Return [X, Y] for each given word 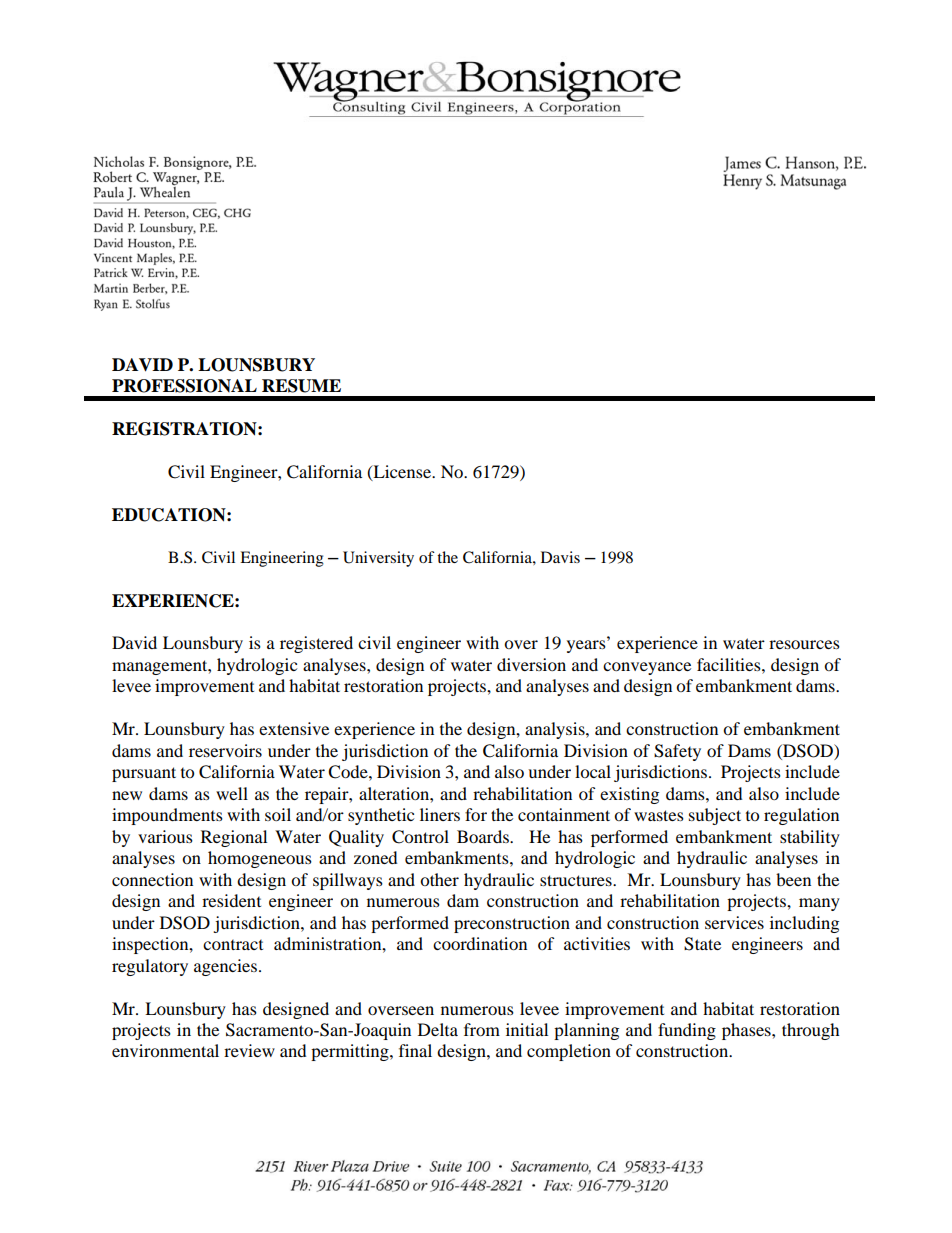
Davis [560, 557]
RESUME [301, 386]
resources [804, 644]
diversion [531, 664]
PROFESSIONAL [184, 386]
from [482, 1029]
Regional [234, 838]
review [249, 1050]
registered [316, 644]
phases [747, 1031]
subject [715, 816]
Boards [484, 836]
